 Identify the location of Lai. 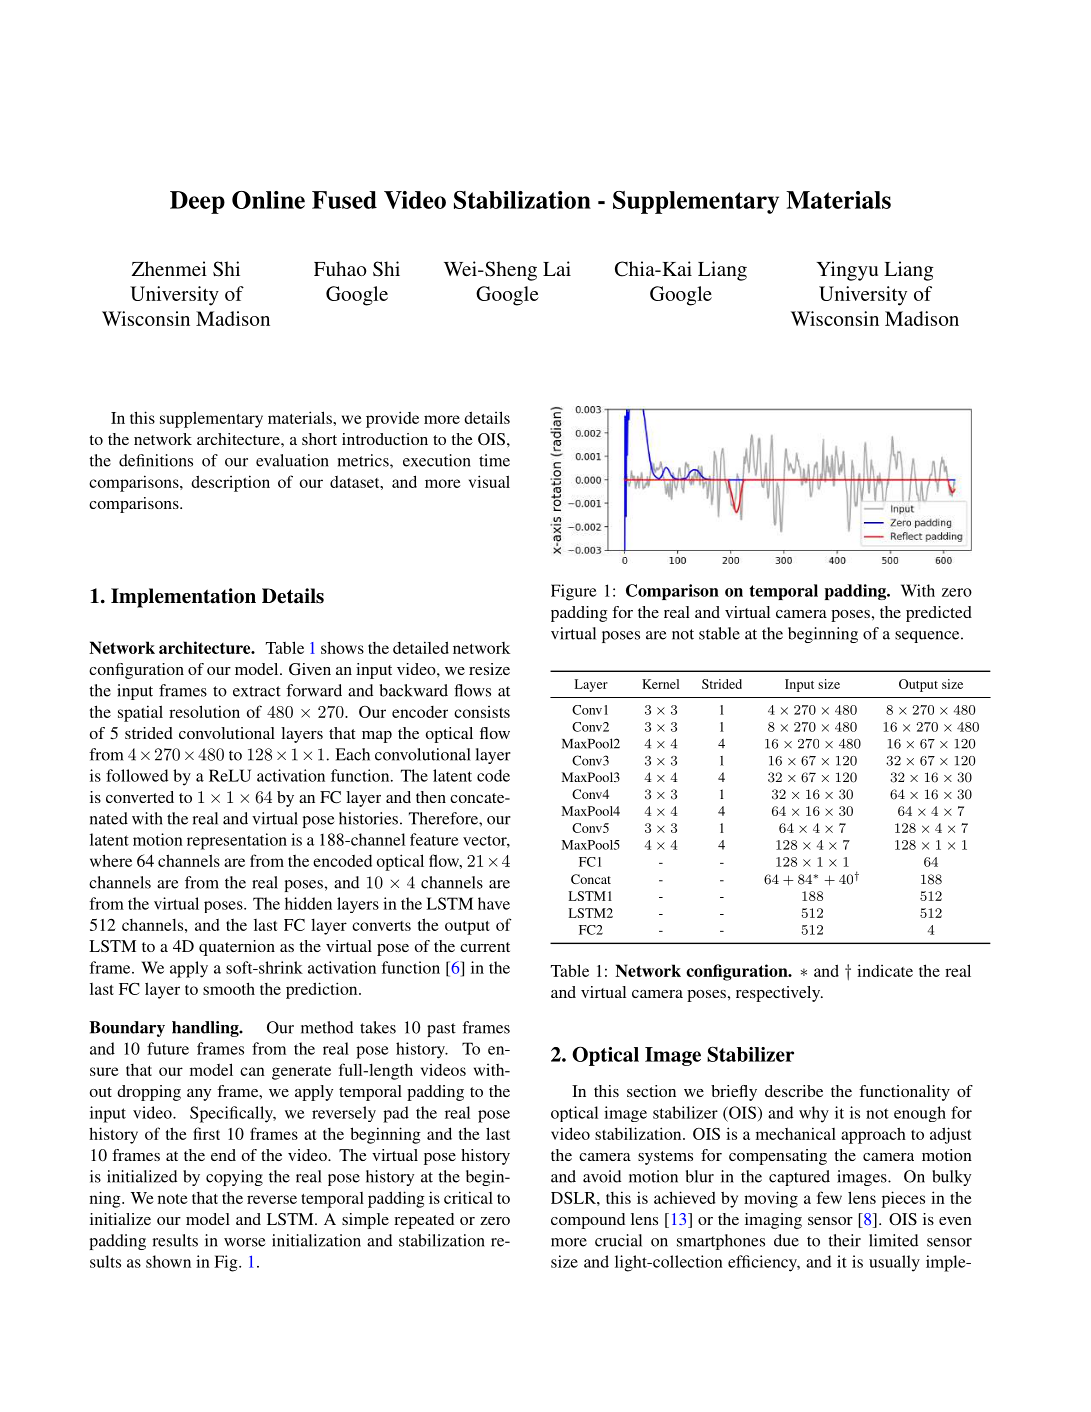
(557, 268).
